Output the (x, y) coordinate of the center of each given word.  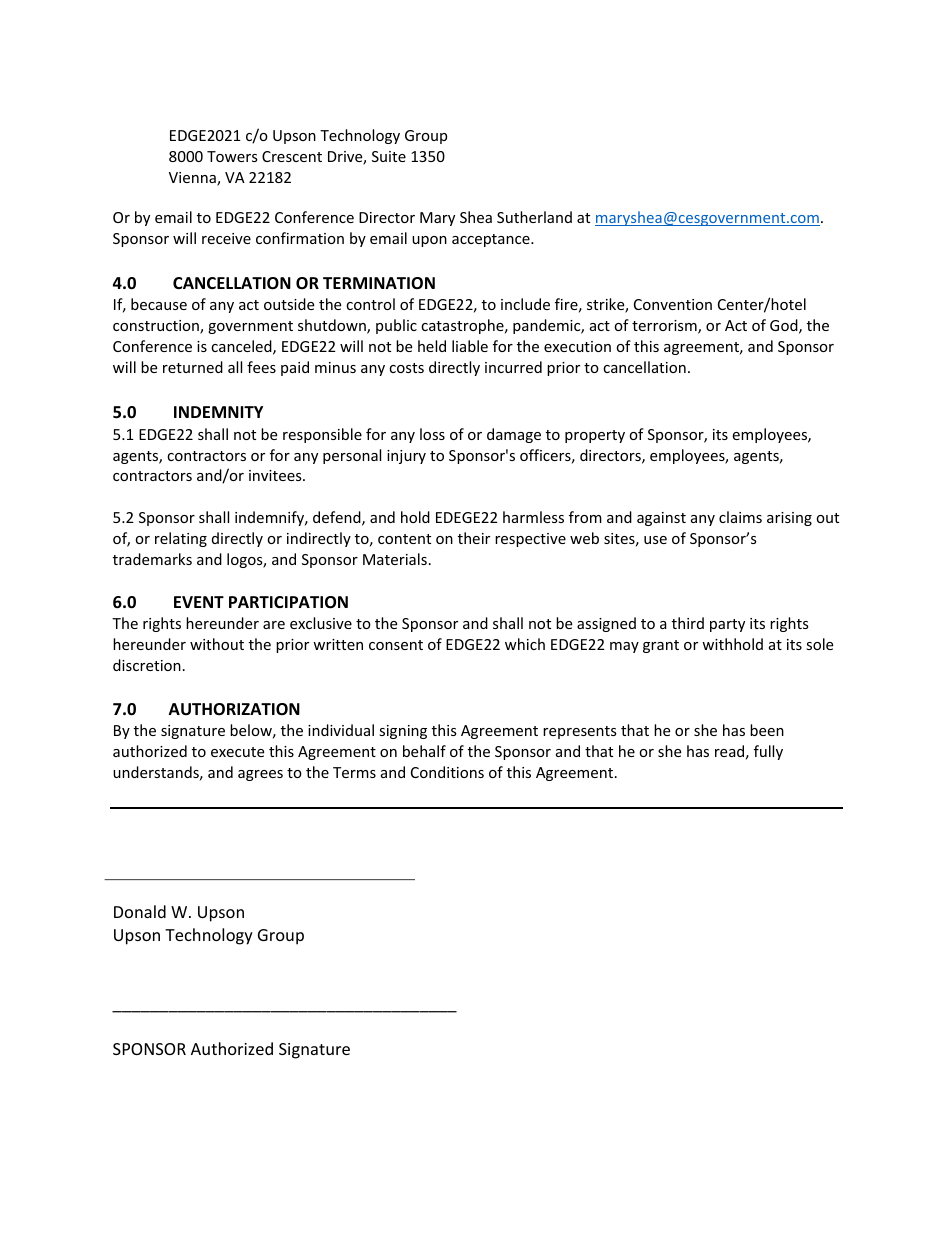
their (474, 538)
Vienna (193, 179)
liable (470, 346)
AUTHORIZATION (234, 709)
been (767, 730)
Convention (673, 304)
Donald (140, 911)
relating (181, 539)
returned (193, 367)
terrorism (665, 327)
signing (403, 732)
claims (740, 517)
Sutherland (534, 217)
